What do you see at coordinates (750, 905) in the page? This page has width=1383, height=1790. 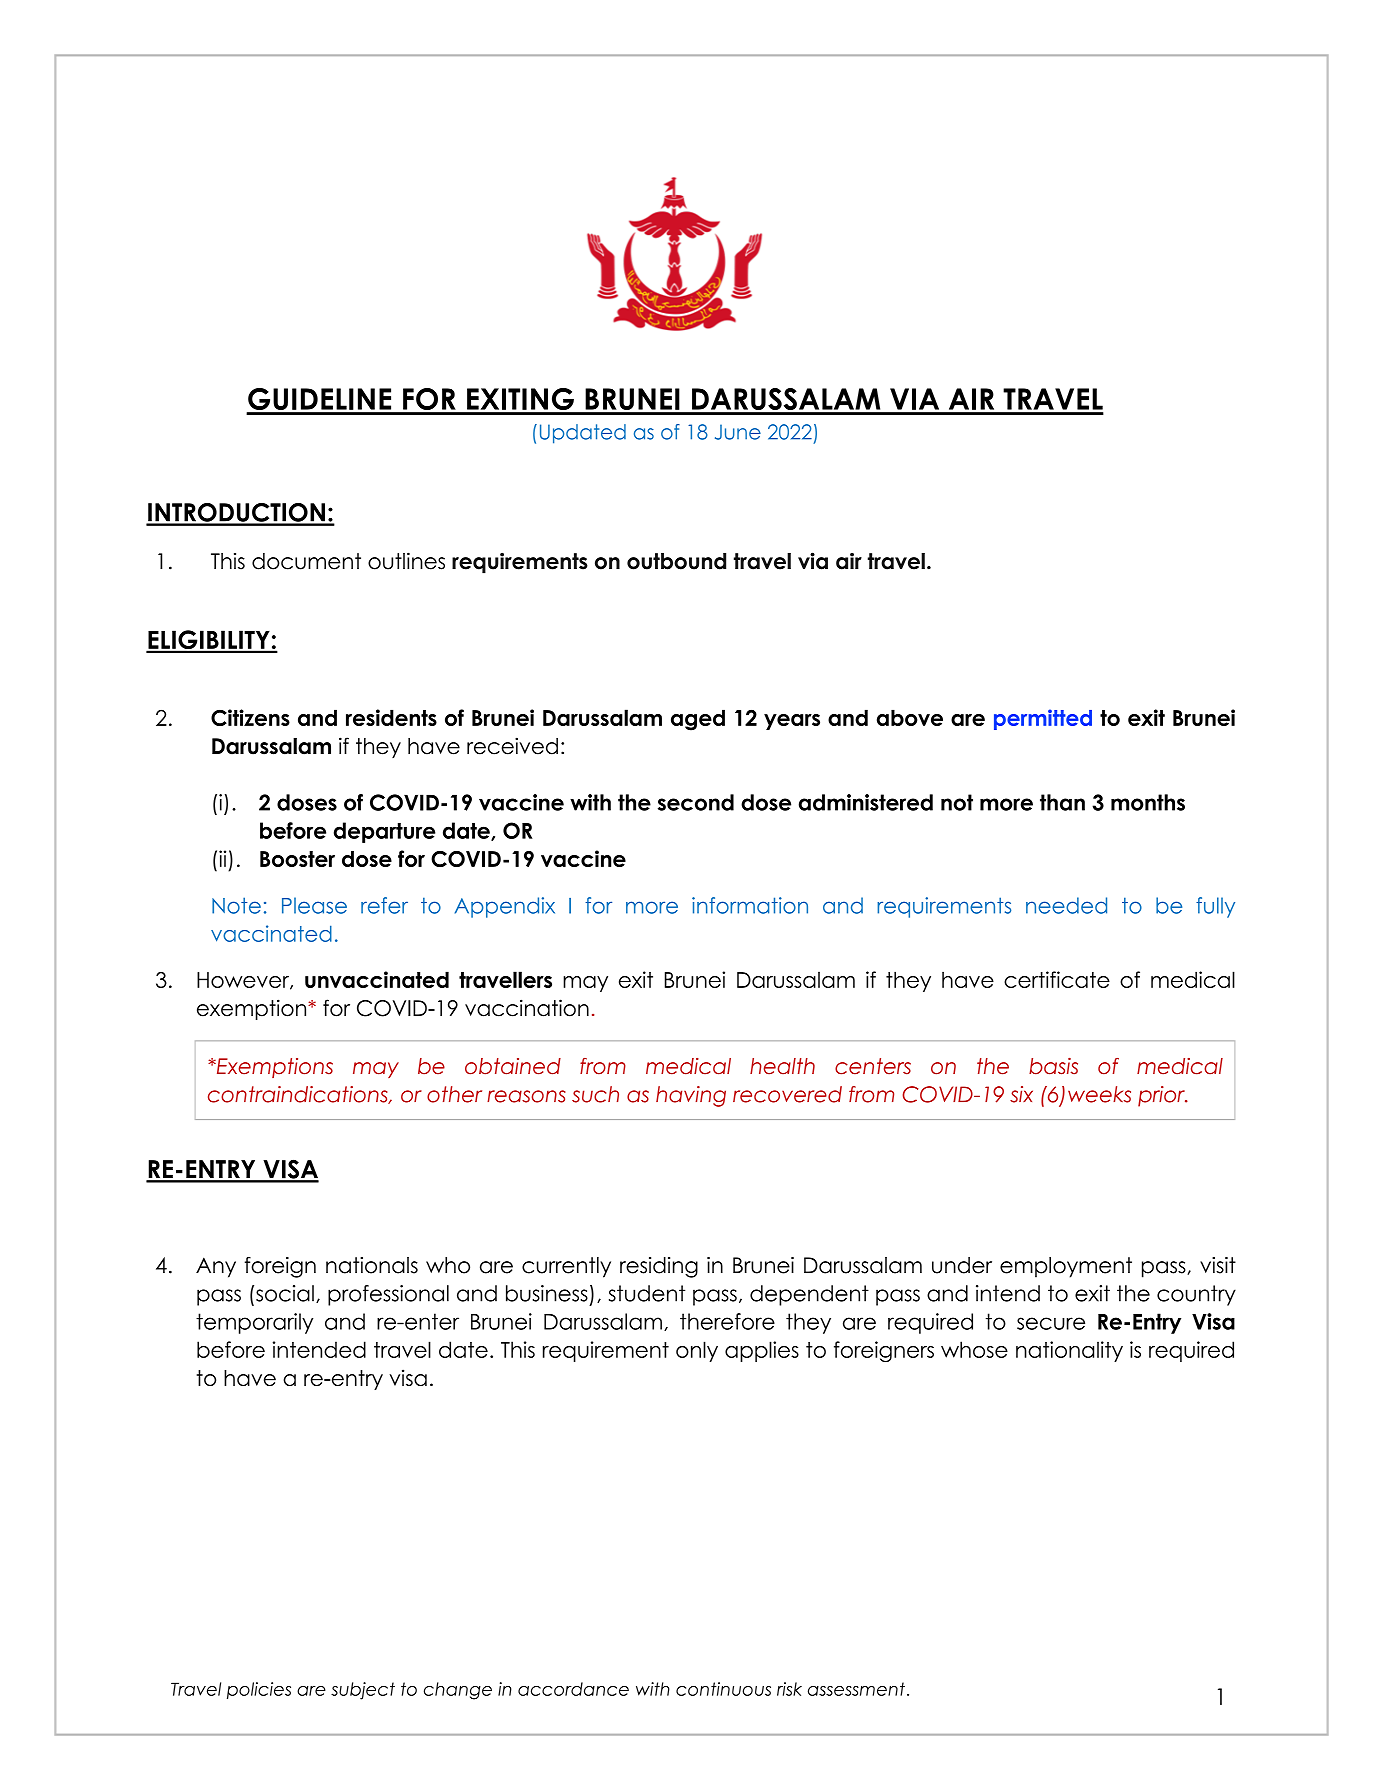 I see `information` at bounding box center [750, 905].
